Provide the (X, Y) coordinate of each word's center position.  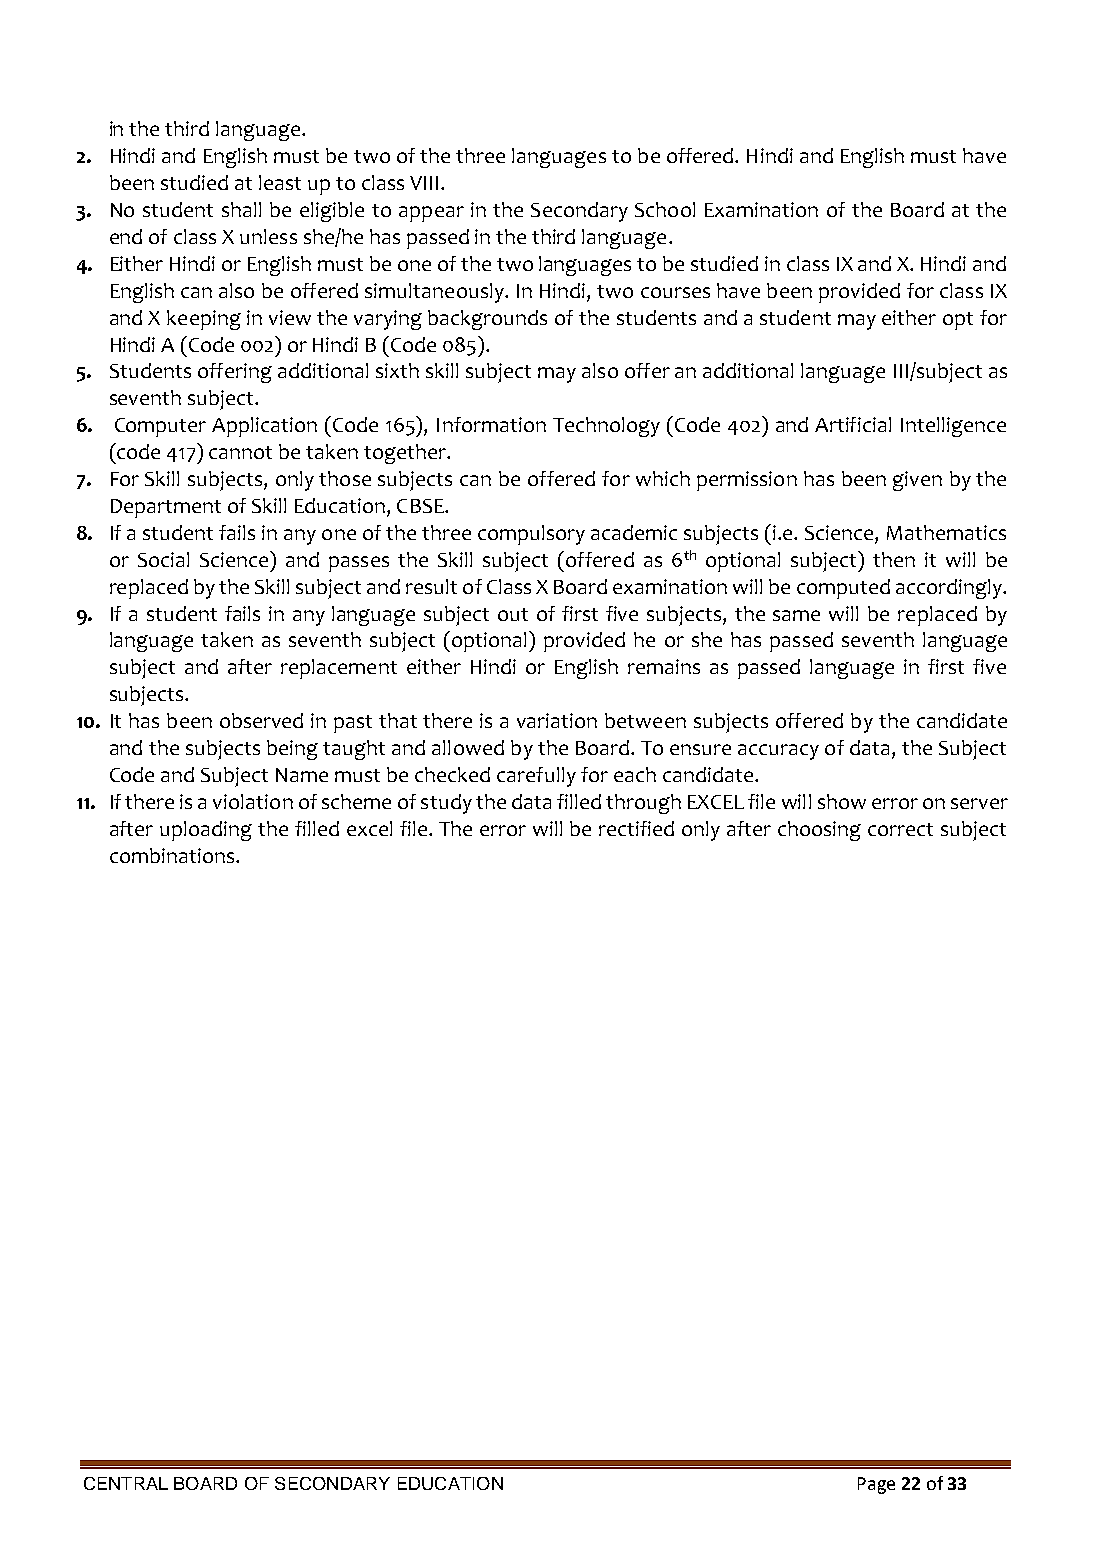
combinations (173, 855)
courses (675, 292)
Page (876, 1485)
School (665, 209)
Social (163, 559)
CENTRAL (126, 1483)
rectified (636, 828)
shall (241, 209)
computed (843, 589)
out (513, 614)
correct (900, 829)
